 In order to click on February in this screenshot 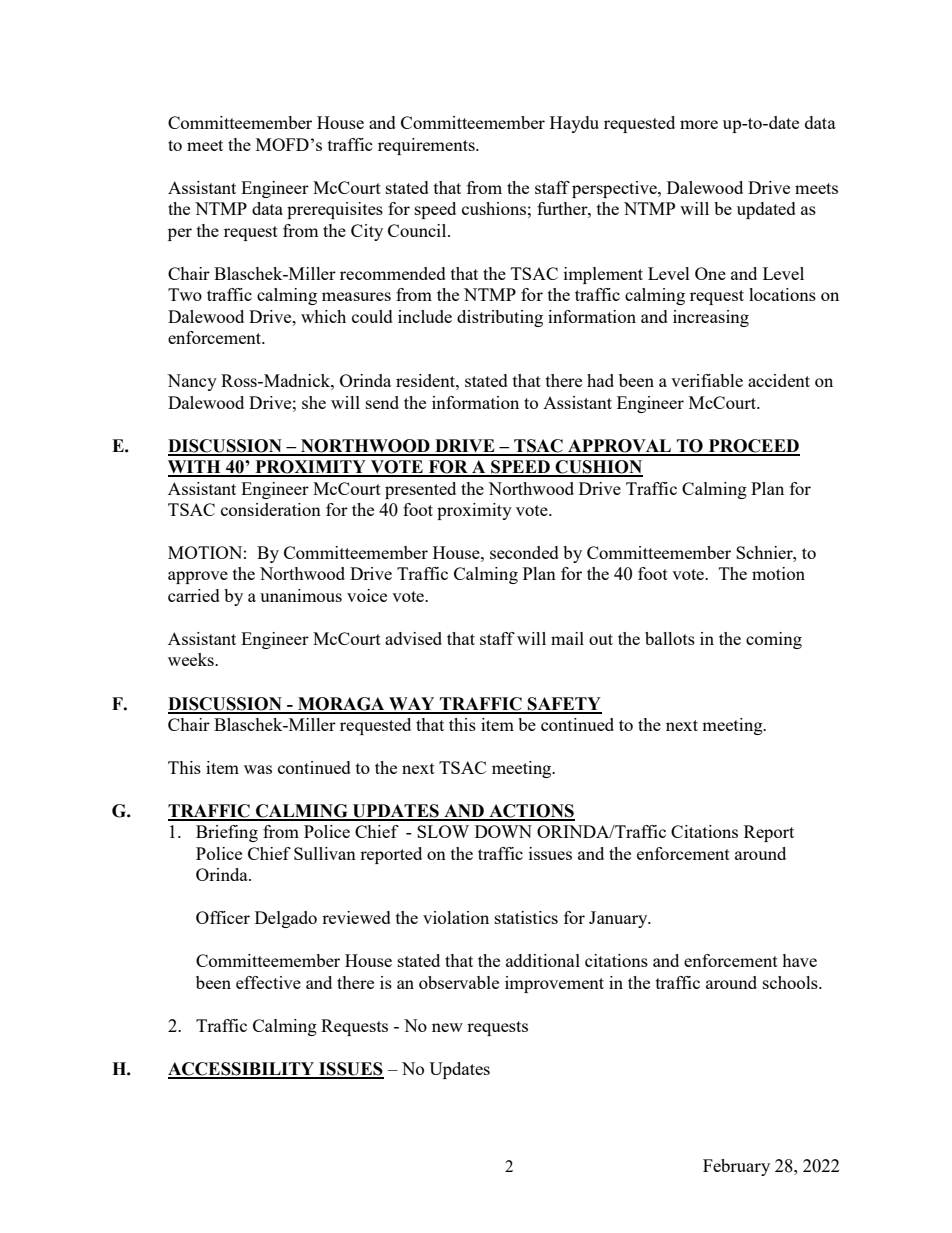, I will do `click(736, 1167)`.
